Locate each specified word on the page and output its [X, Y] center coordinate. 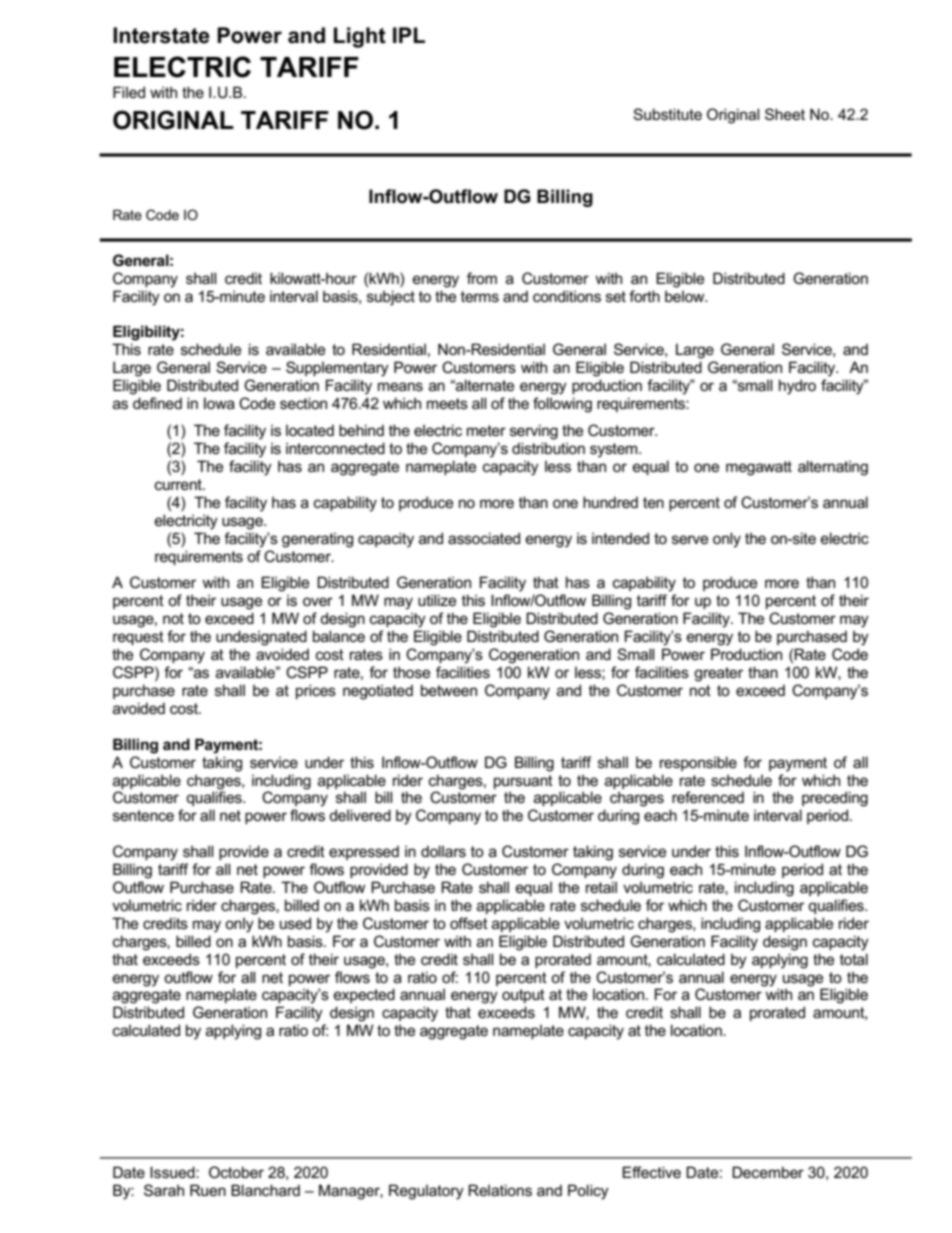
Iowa [219, 403]
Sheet [785, 114]
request [138, 638]
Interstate [161, 35]
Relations [500, 1190]
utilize [437, 600]
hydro [797, 387]
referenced [708, 797]
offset [469, 923]
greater [718, 674]
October [236, 1172]
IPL [409, 35]
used [295, 923]
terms [480, 296]
